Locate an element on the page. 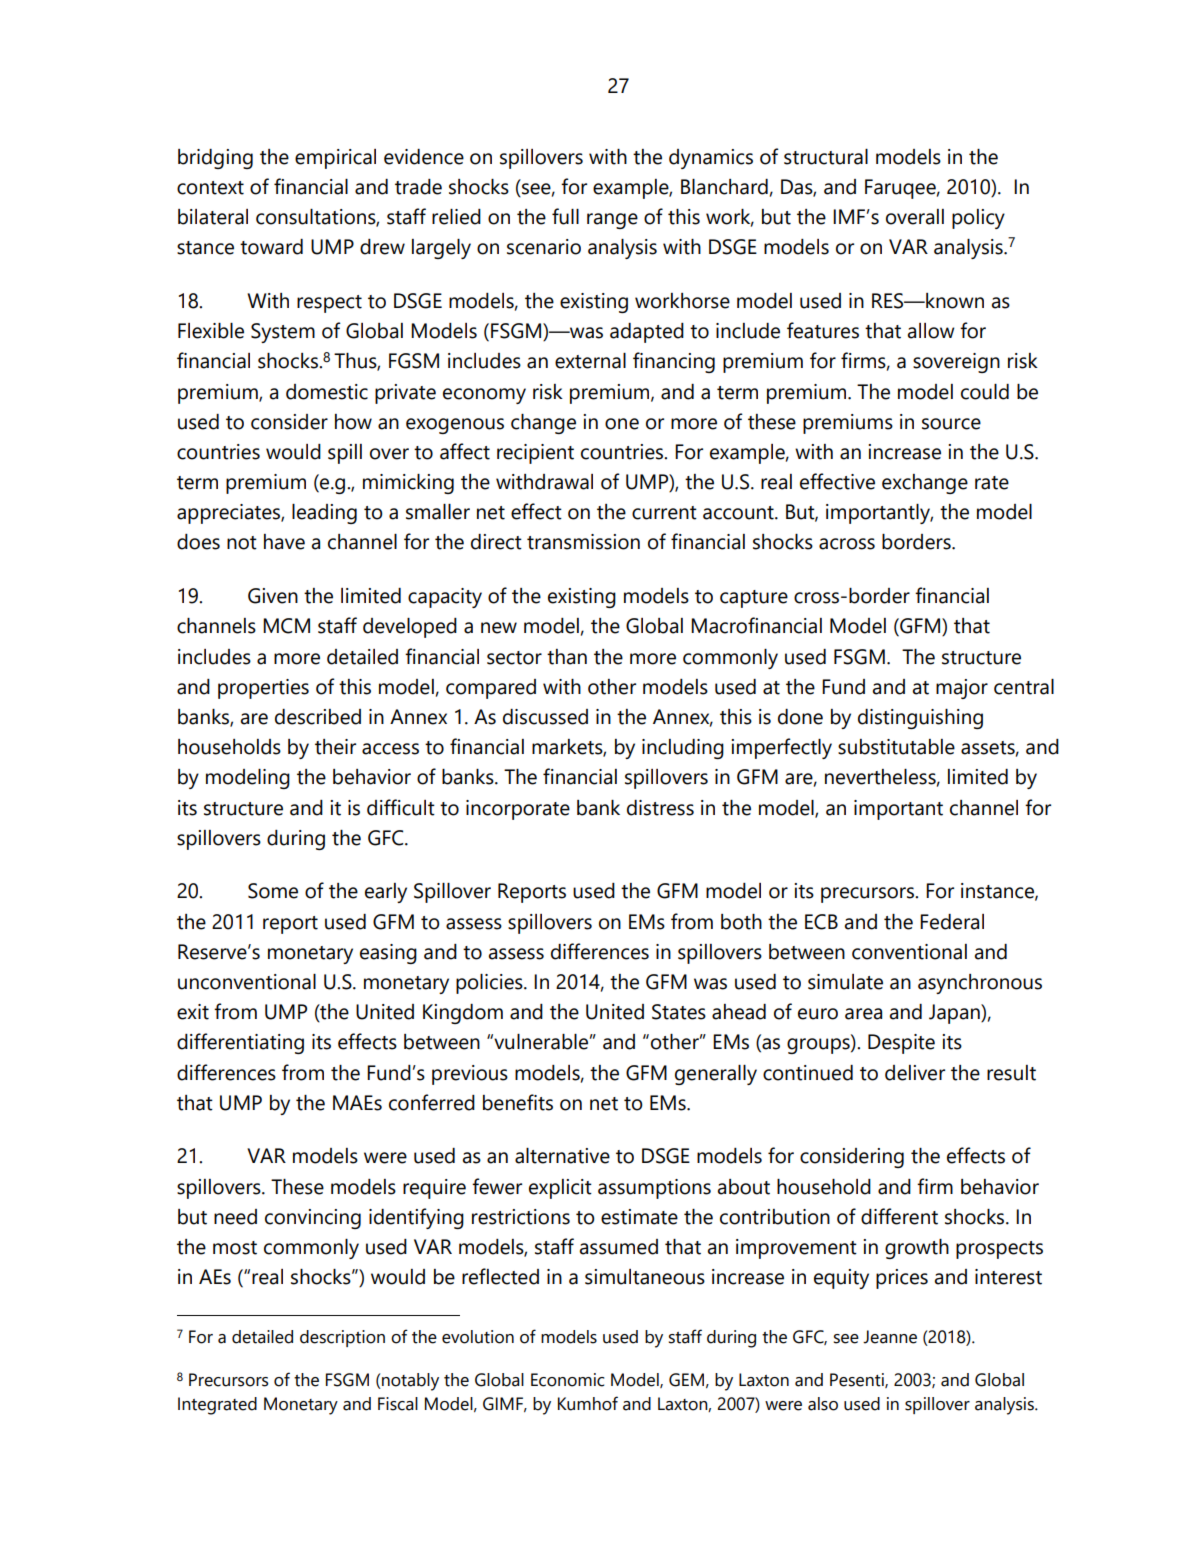 This document has height=1556, width=1202. their is located at coordinates (335, 747).
